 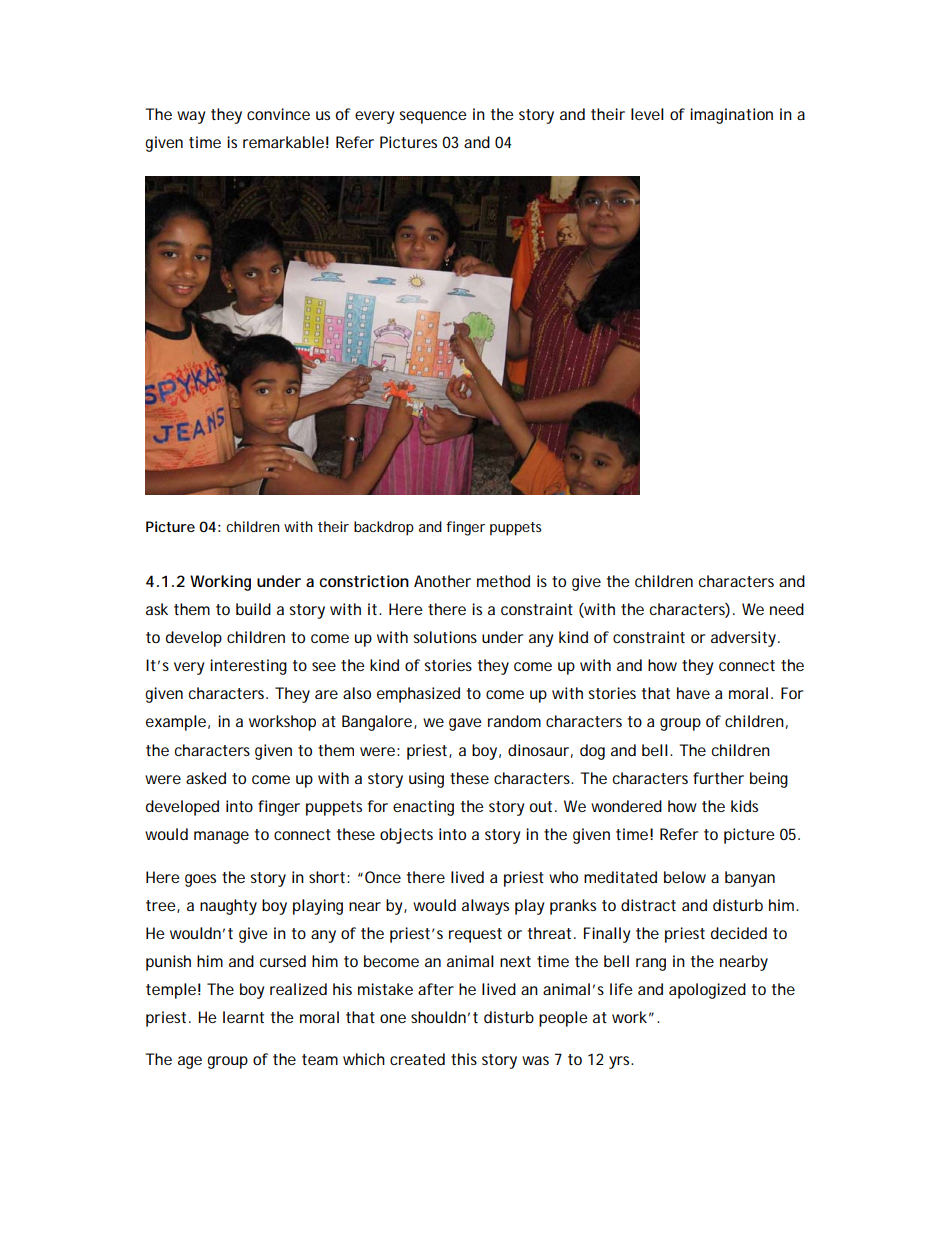 What do you see at coordinates (503, 581) in the image?
I see `method` at bounding box center [503, 581].
